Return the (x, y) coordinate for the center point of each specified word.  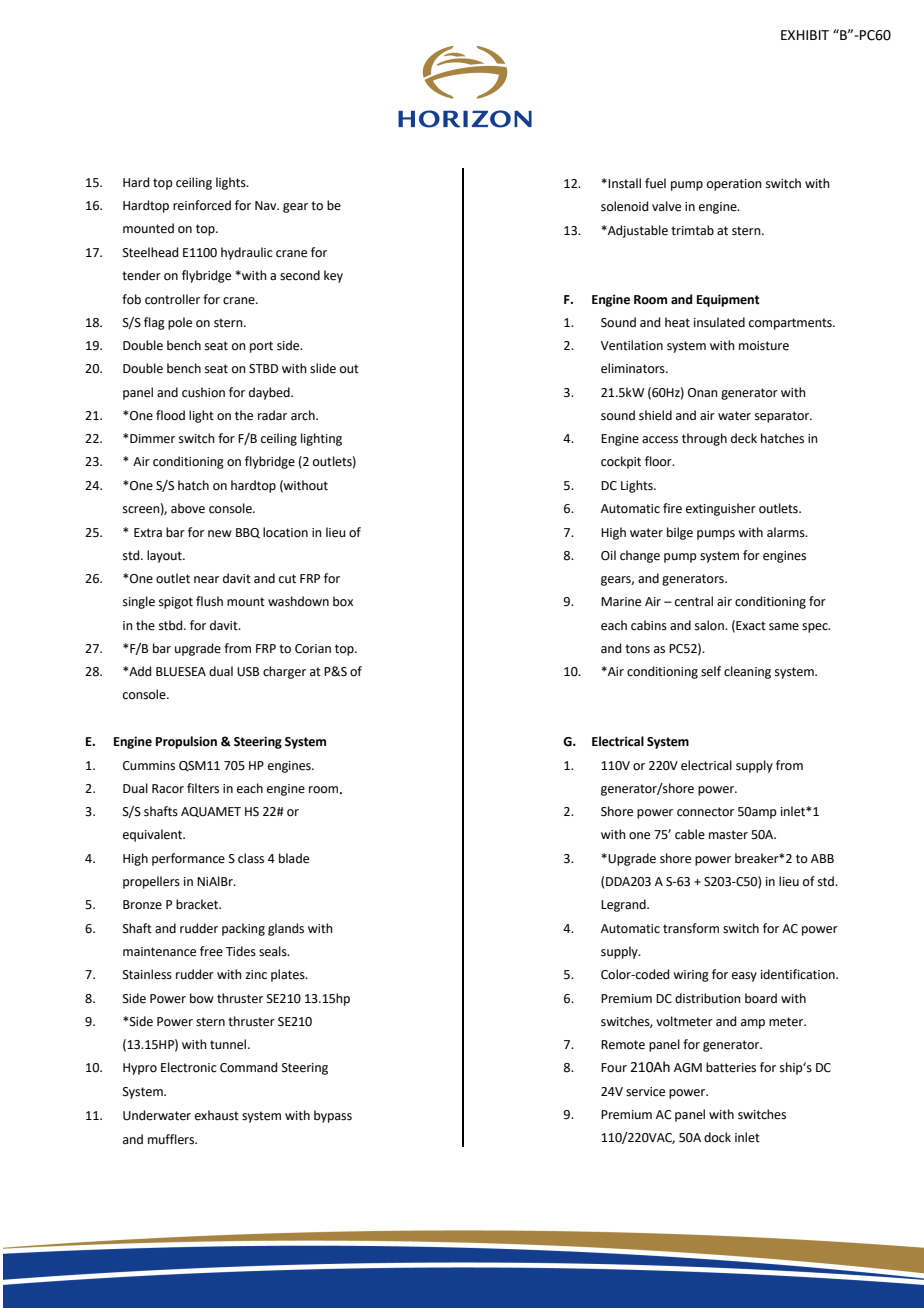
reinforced (202, 205)
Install (624, 183)
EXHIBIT (805, 35)
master (728, 835)
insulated (719, 322)
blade (294, 858)
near (206, 580)
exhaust (217, 1115)
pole (180, 323)
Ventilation (632, 345)
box (343, 601)
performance (188, 859)
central (694, 601)
